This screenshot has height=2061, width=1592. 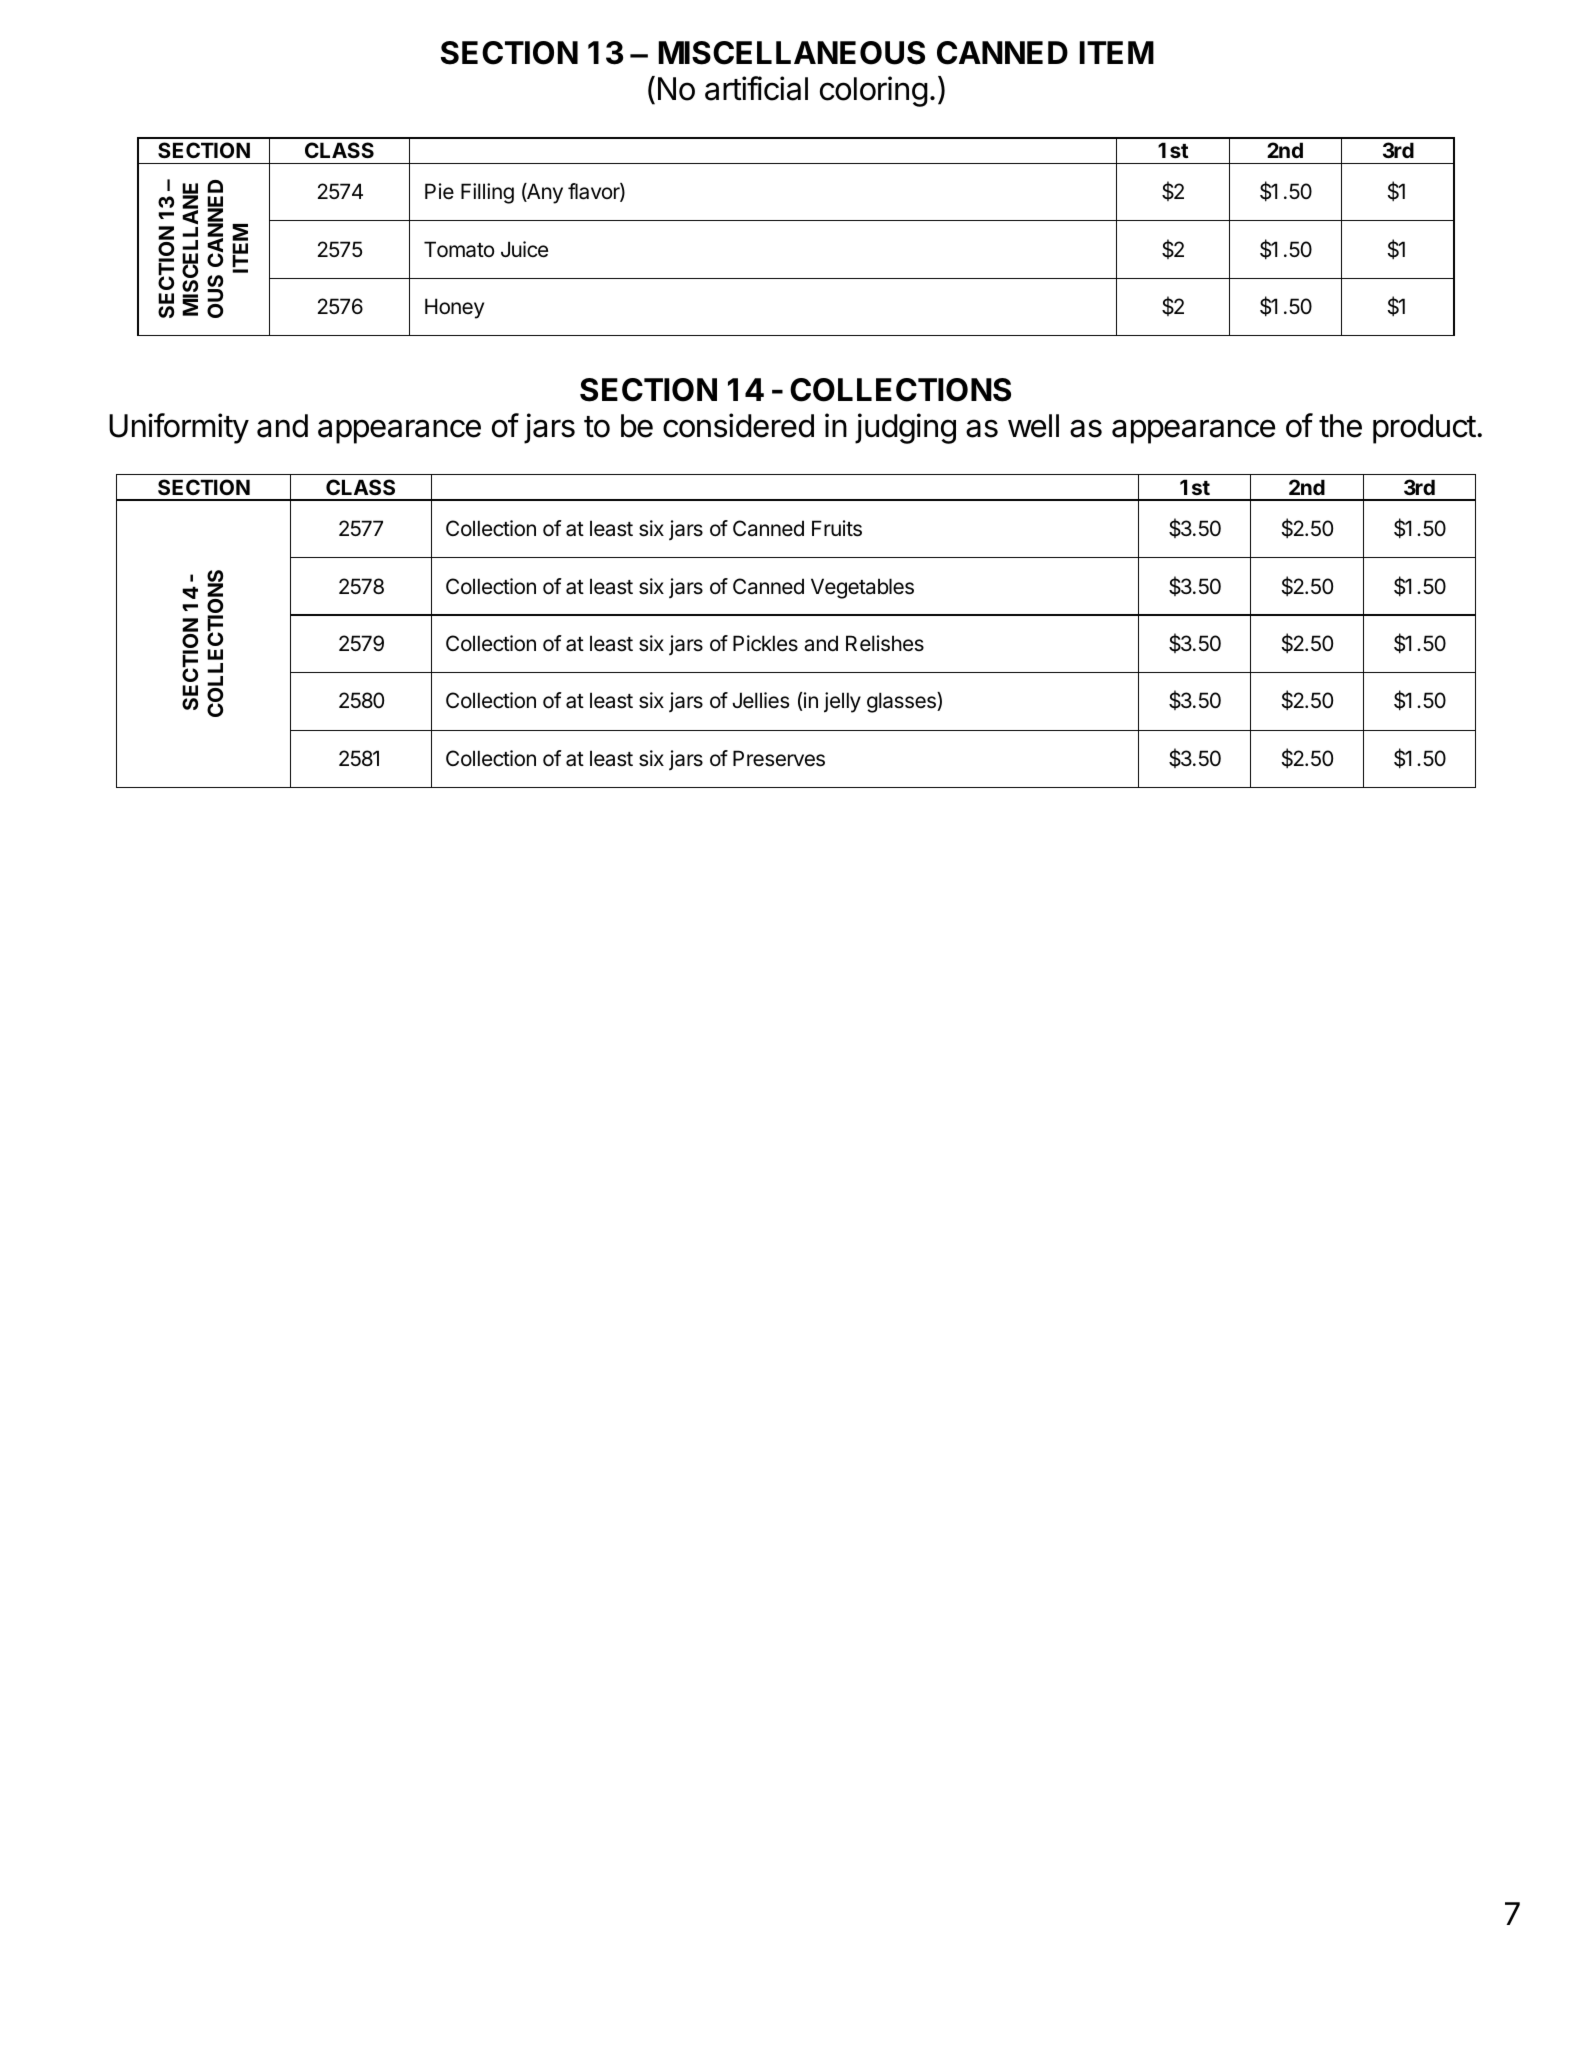 What do you see at coordinates (439, 191) in the screenshot?
I see `Pie` at bounding box center [439, 191].
